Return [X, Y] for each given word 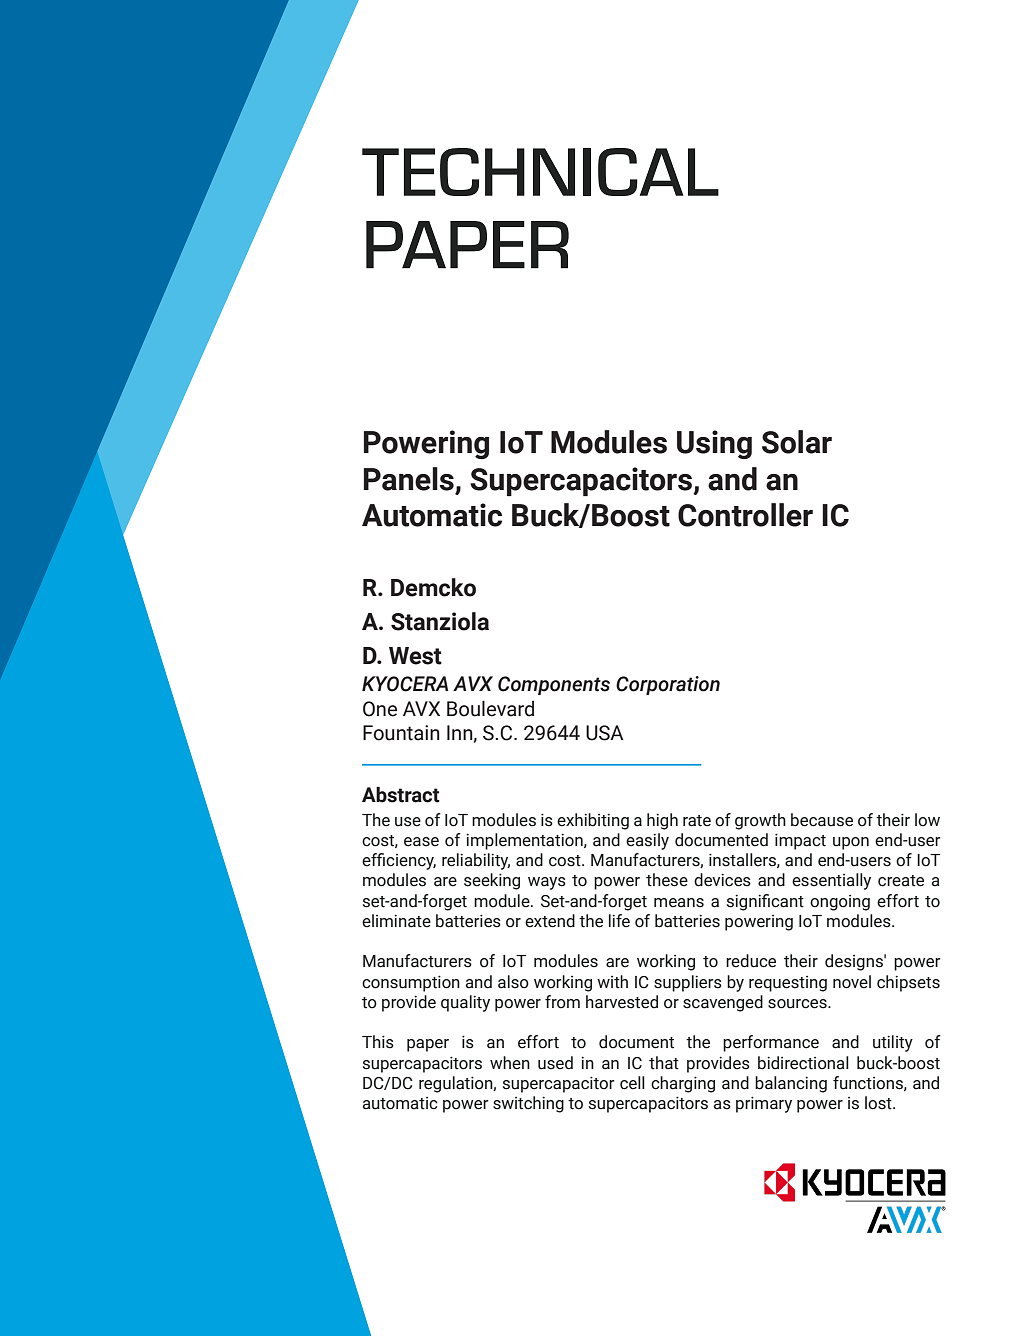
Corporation [668, 685]
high [662, 821]
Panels [409, 479]
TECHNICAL [540, 172]
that [664, 1063]
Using [714, 444]
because [822, 820]
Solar [797, 442]
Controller [745, 515]
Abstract [401, 794]
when [510, 1063]
